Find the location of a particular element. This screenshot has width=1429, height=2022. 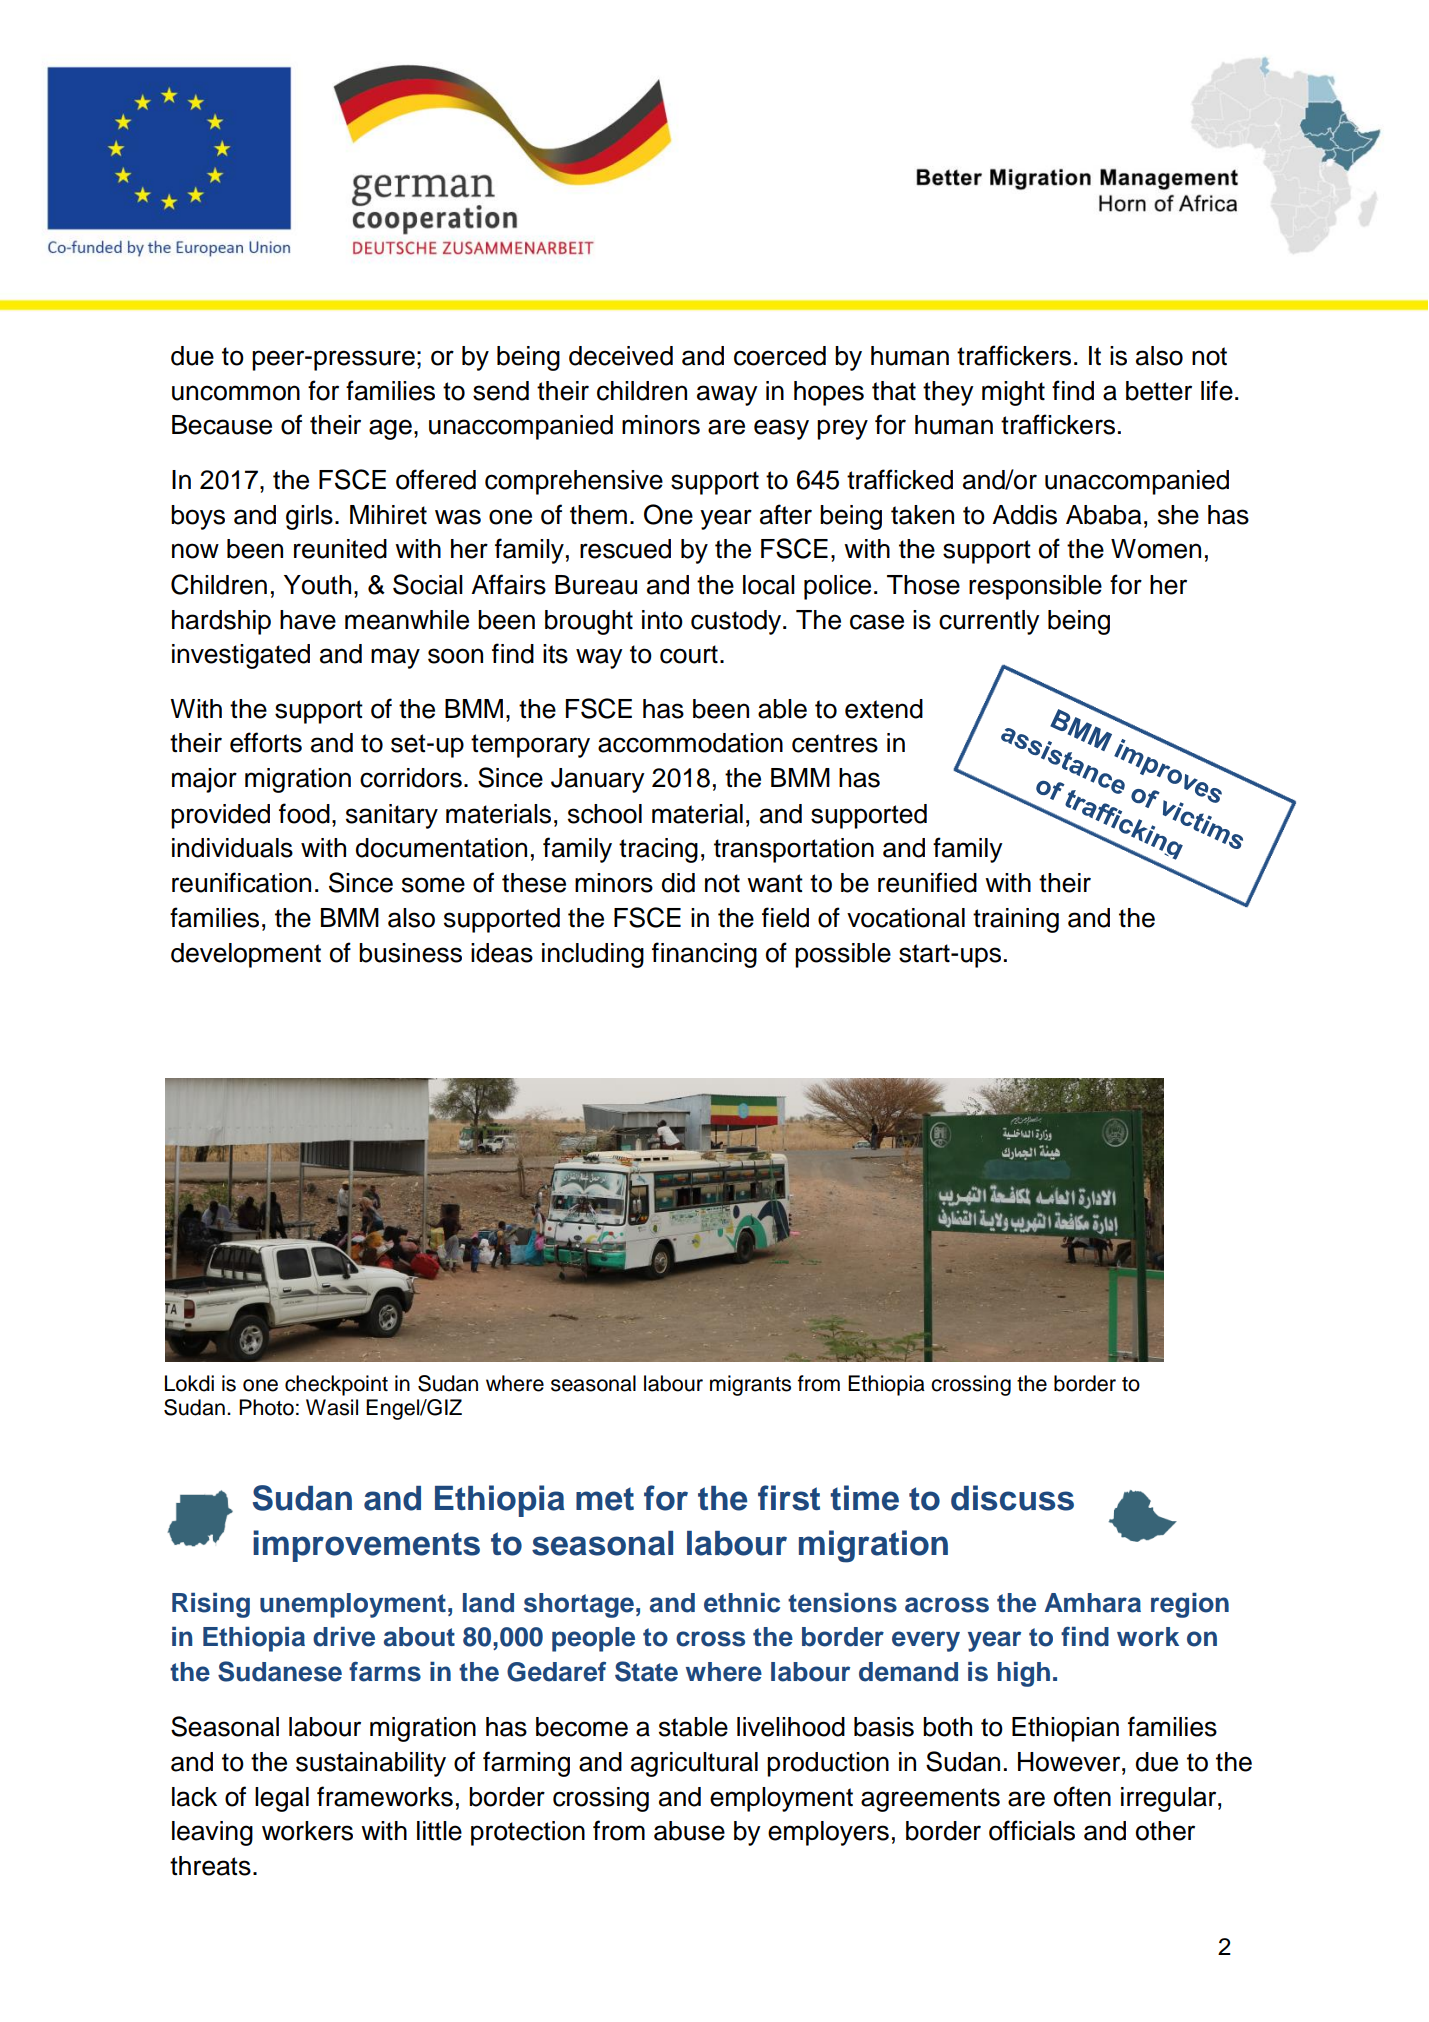

abuse is located at coordinates (689, 1831).
